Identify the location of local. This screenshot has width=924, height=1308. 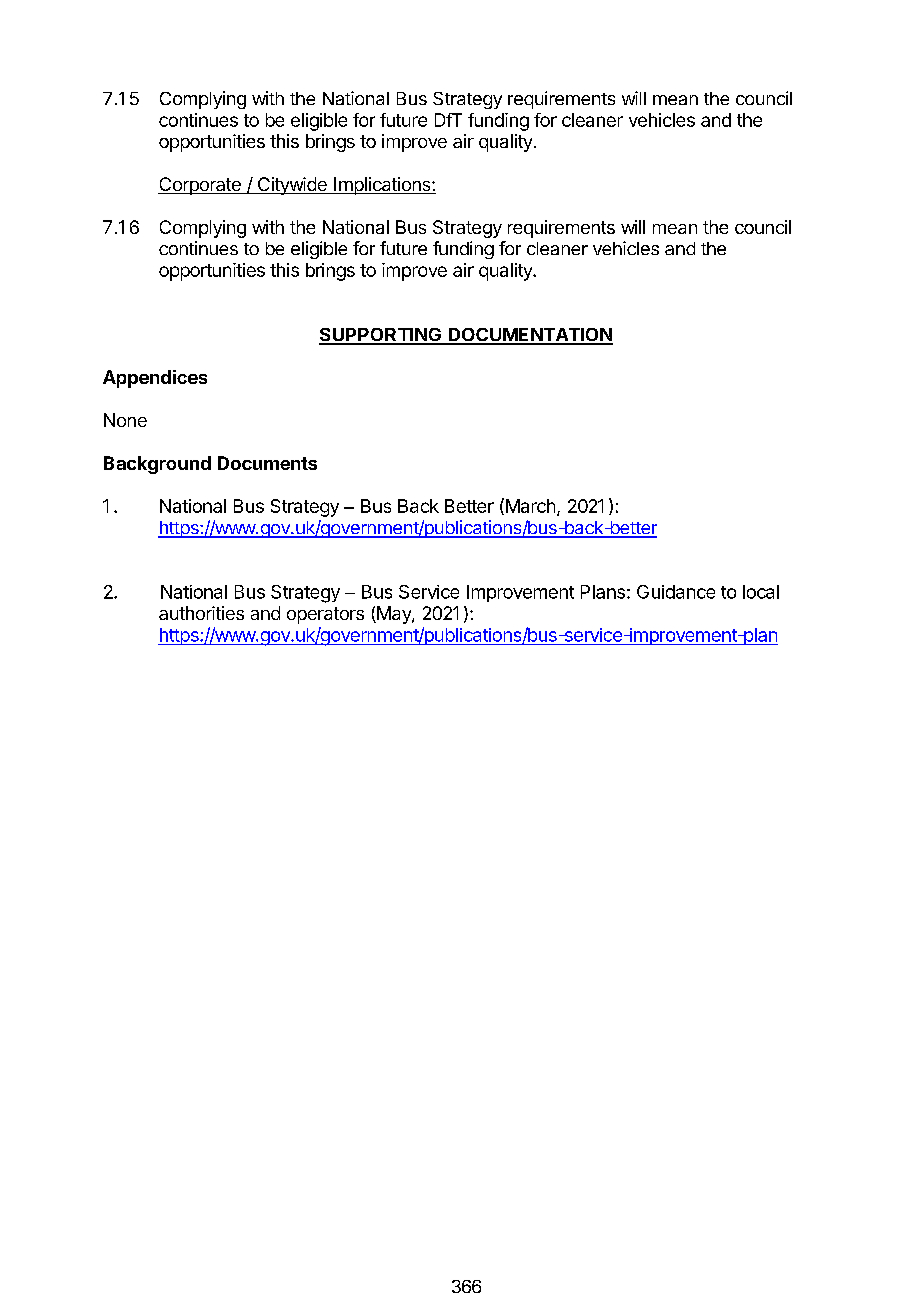
(761, 592).
